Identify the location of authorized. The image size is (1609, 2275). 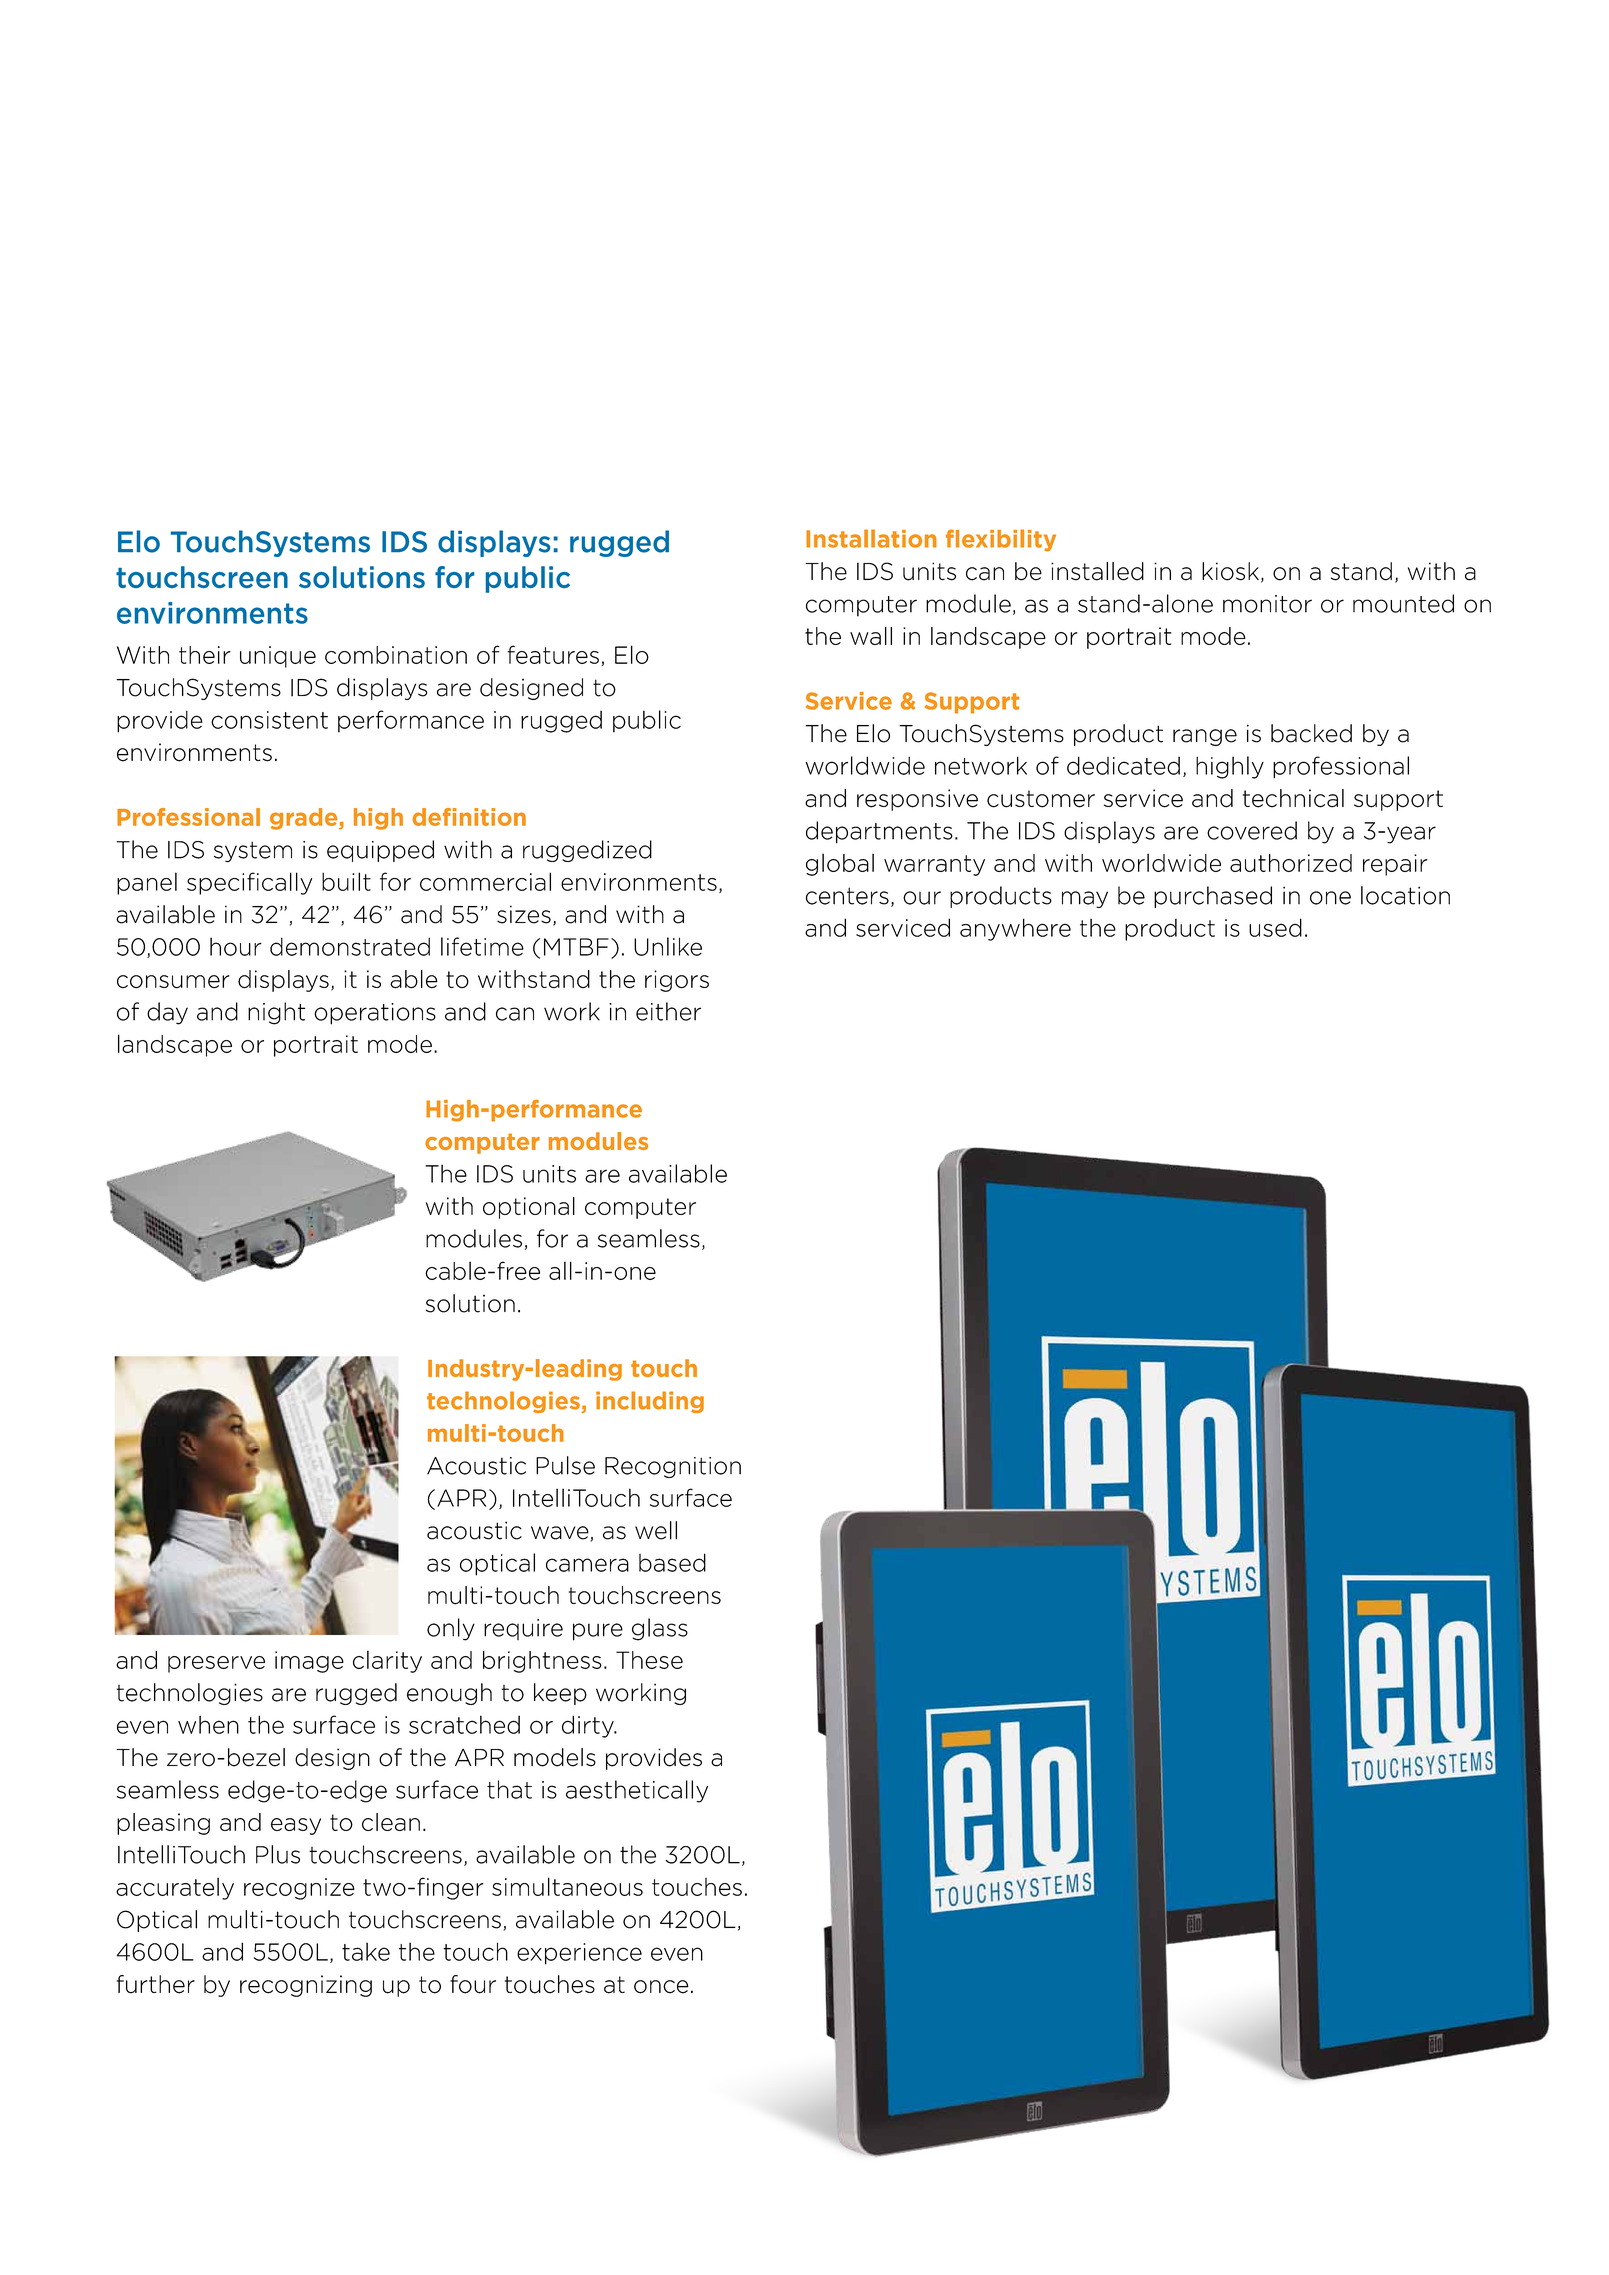
(1291, 863).
